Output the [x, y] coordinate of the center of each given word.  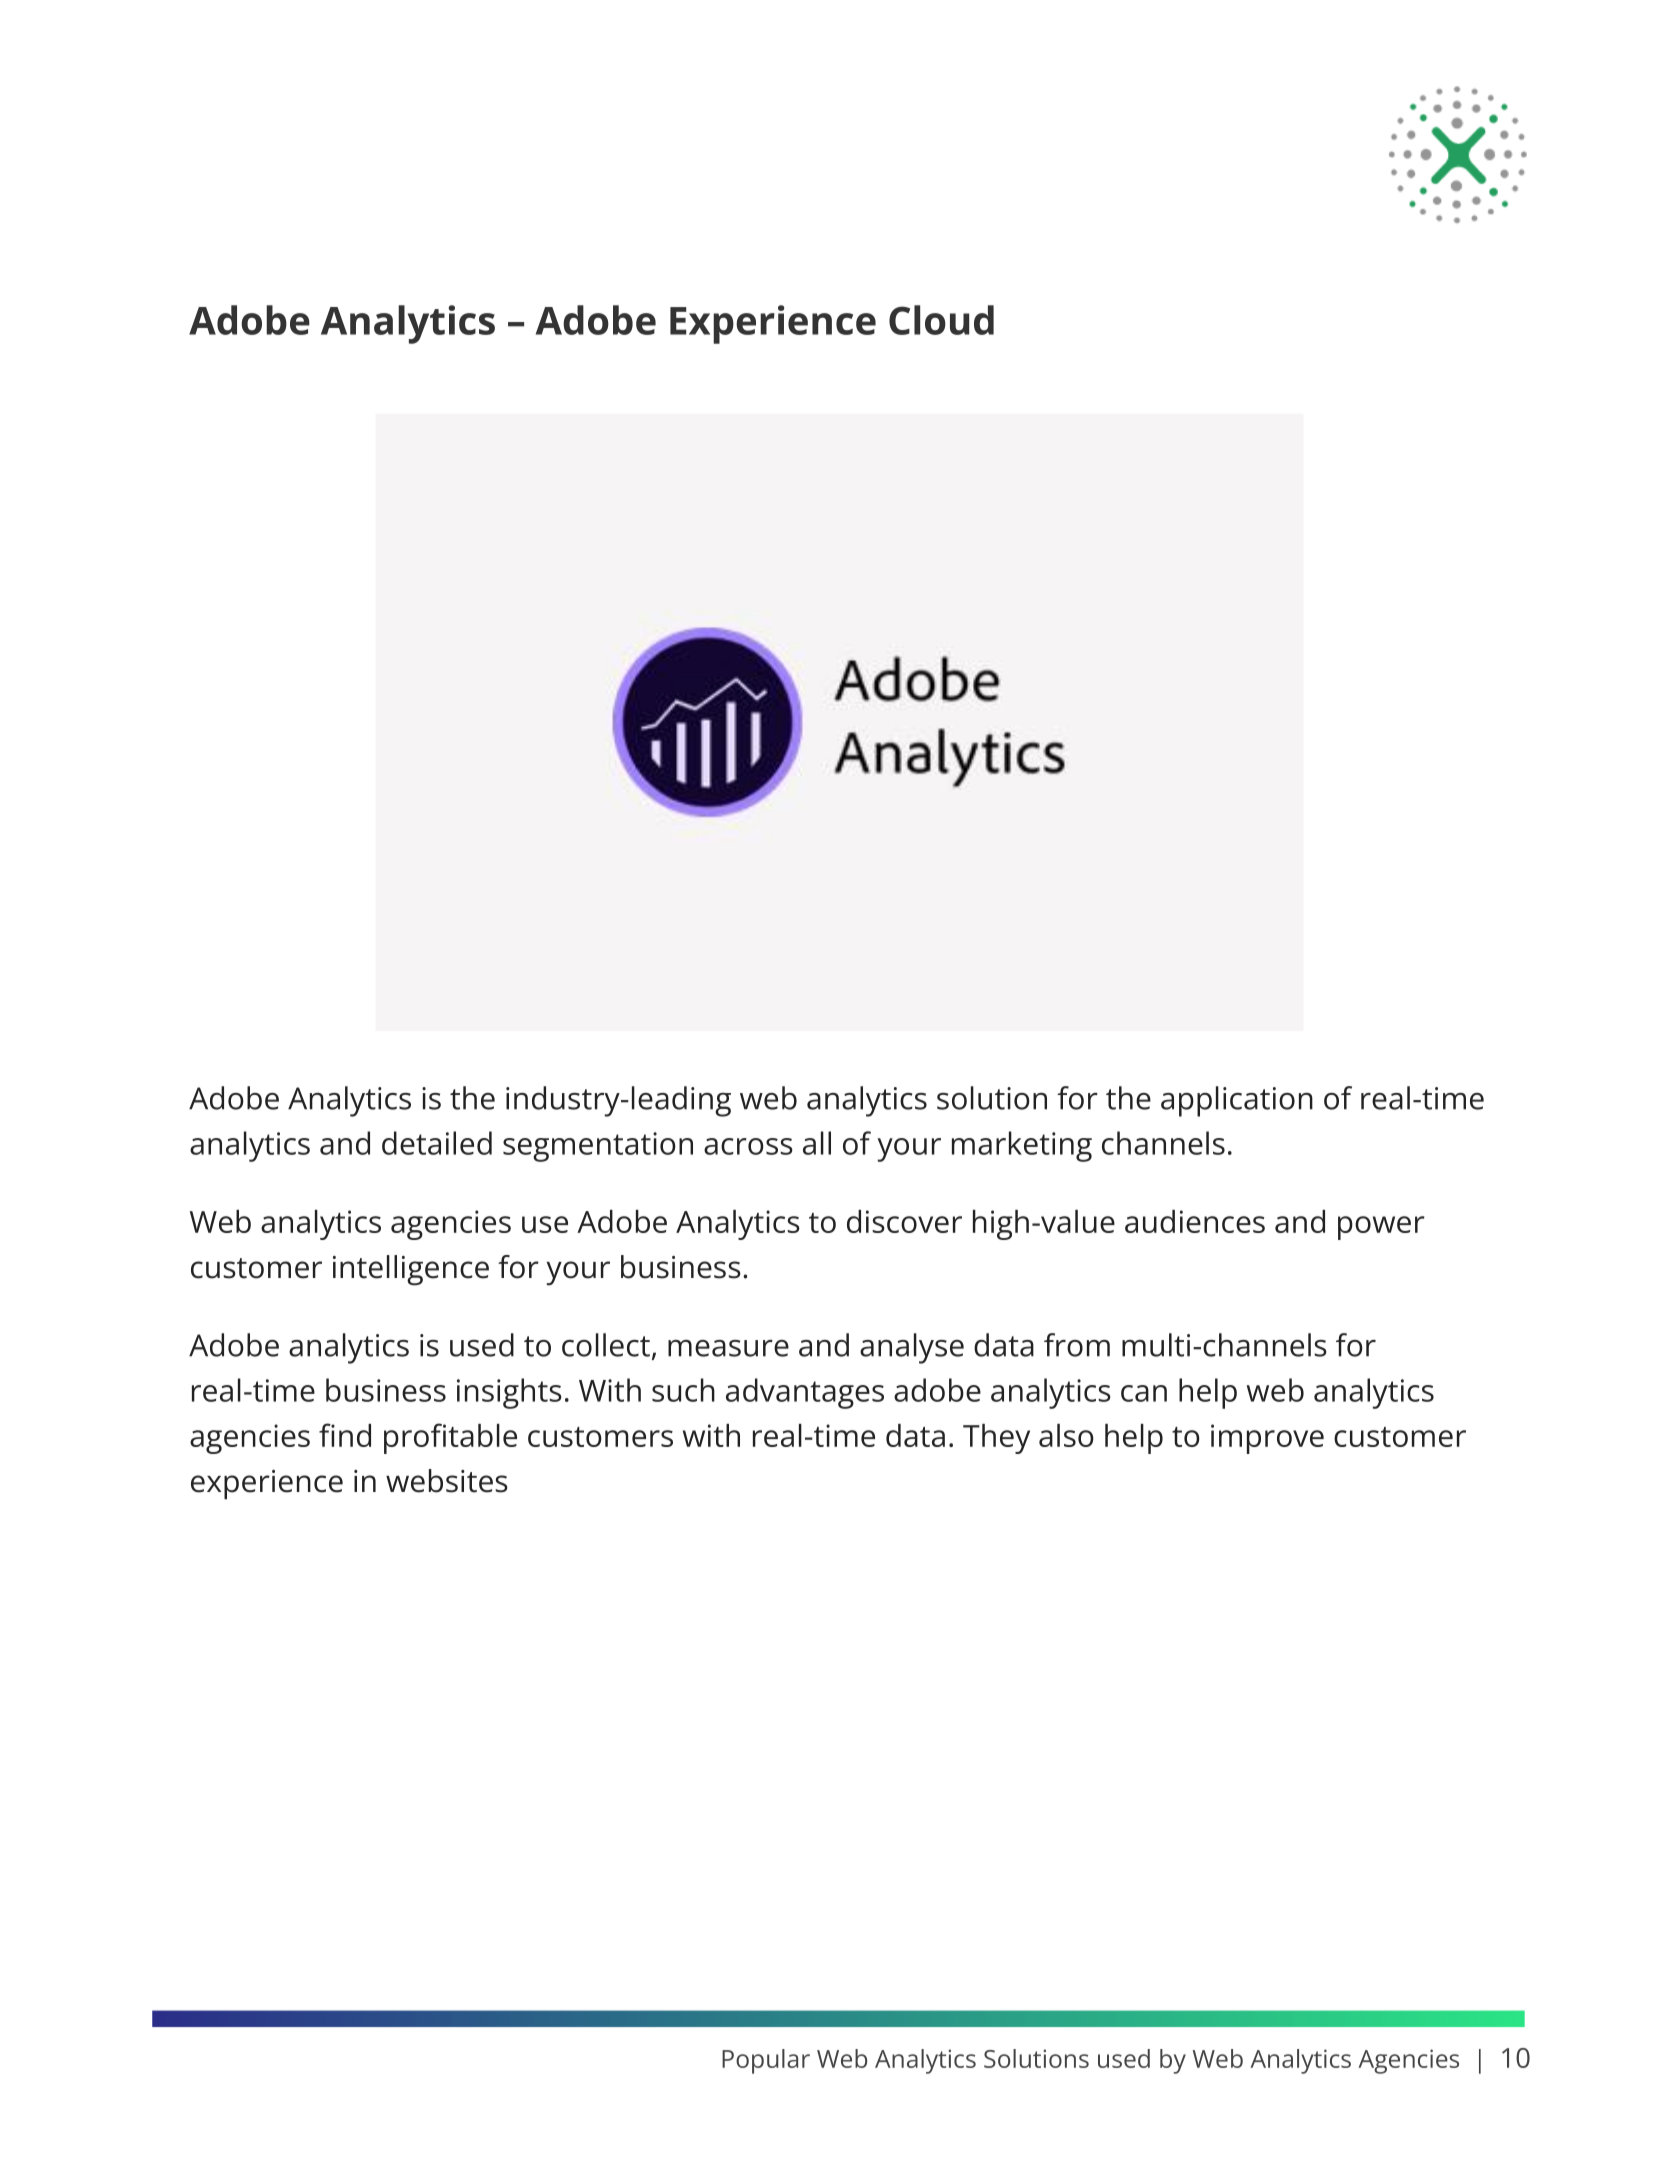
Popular [766, 2061]
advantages [805, 1393]
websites [447, 1481]
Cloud [941, 320]
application [1237, 1101]
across [748, 1146]
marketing [1022, 1146]
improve [1267, 1439]
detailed [437, 1143]
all [817, 1143]
